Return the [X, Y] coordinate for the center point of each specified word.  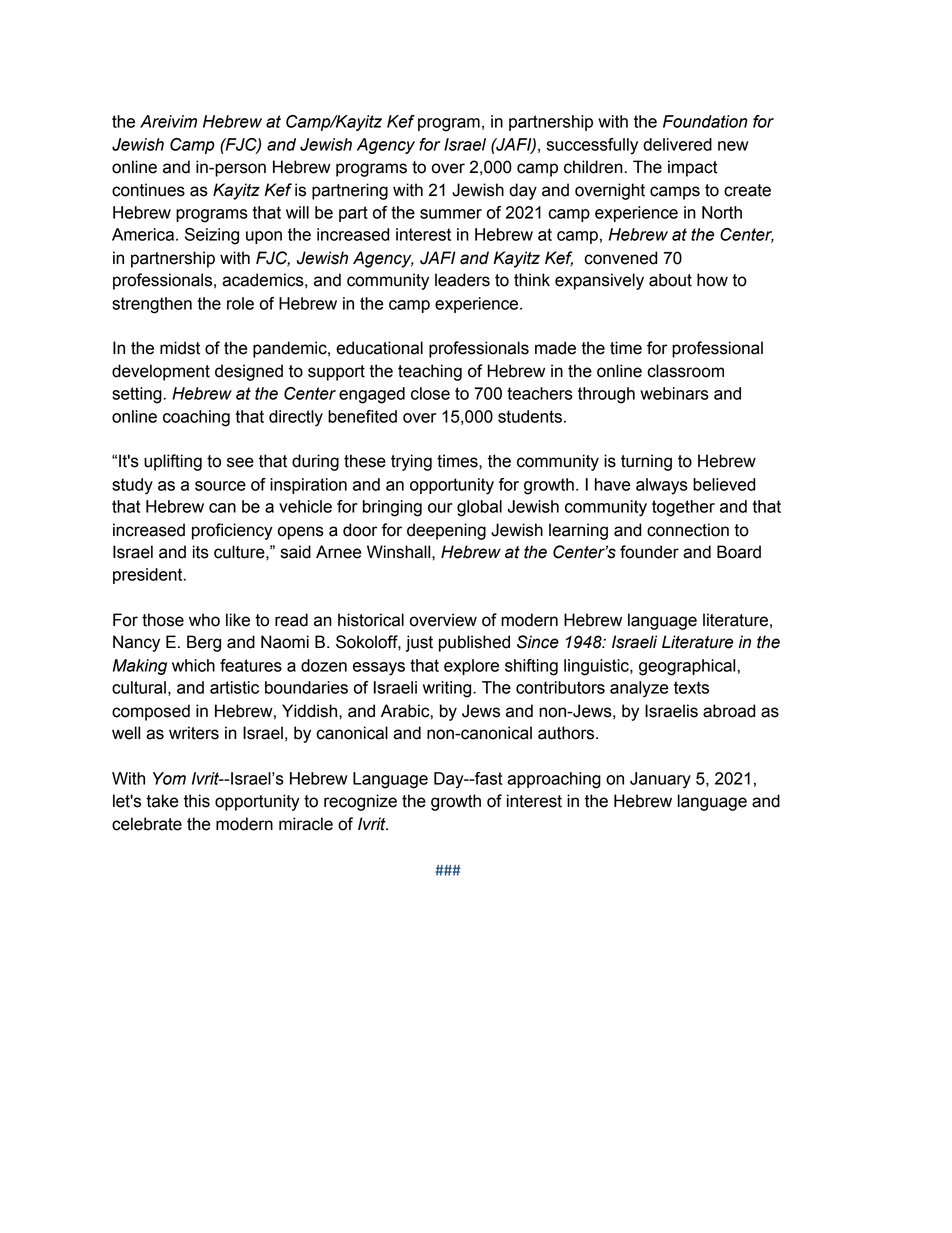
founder [649, 552]
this [197, 801]
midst [180, 348]
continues [148, 190]
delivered [677, 144]
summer [451, 214]
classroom [685, 371]
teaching [430, 372]
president [149, 576]
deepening [446, 531]
